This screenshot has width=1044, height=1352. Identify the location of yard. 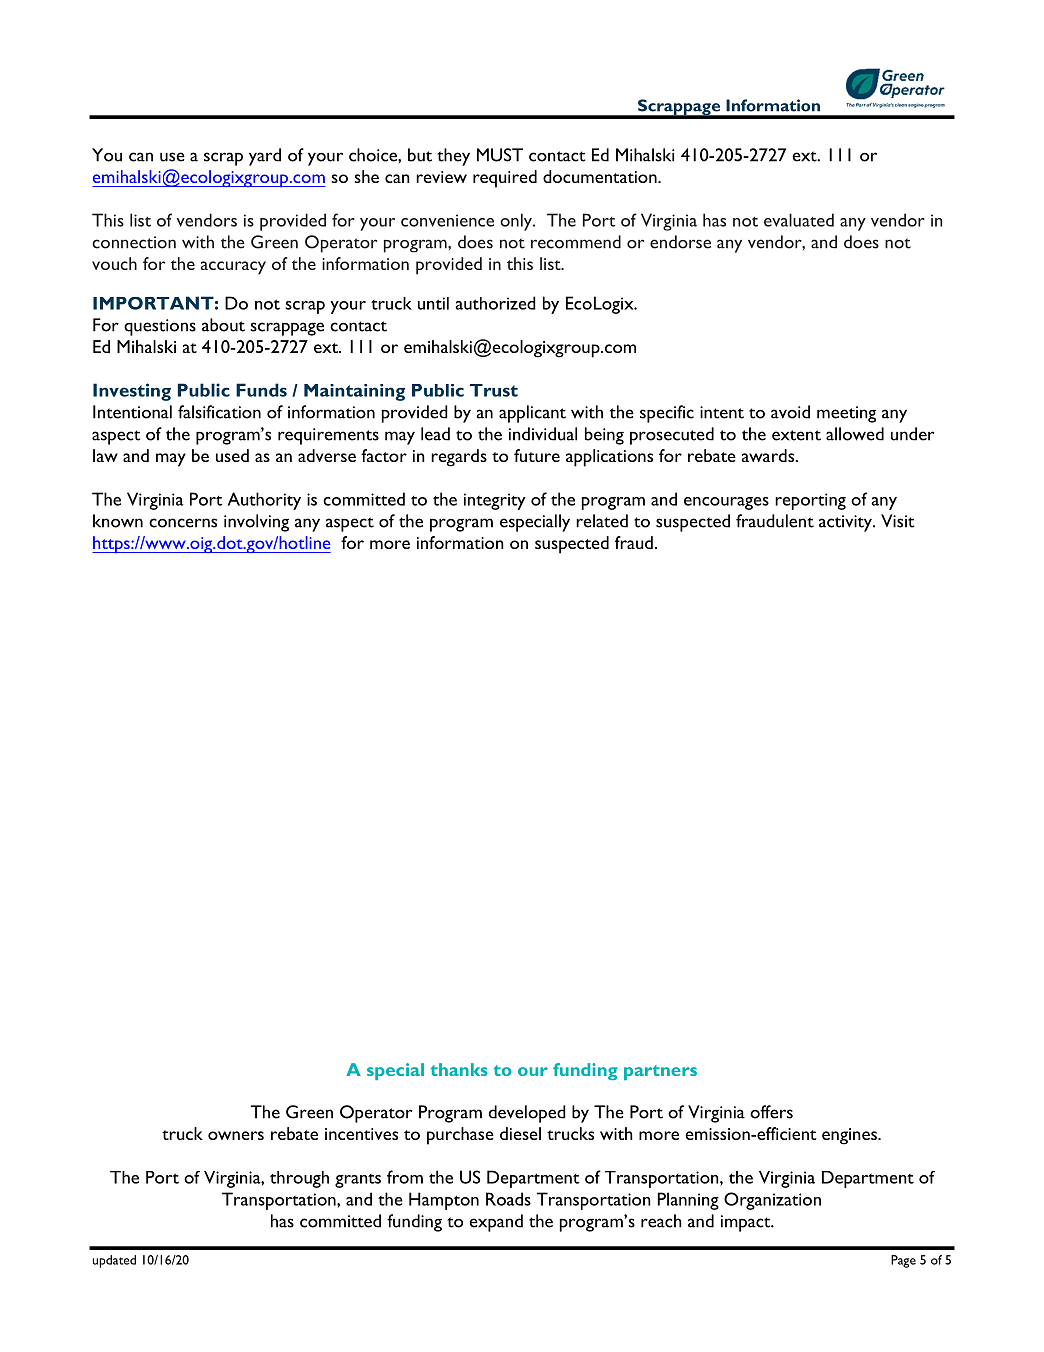
(265, 157).
